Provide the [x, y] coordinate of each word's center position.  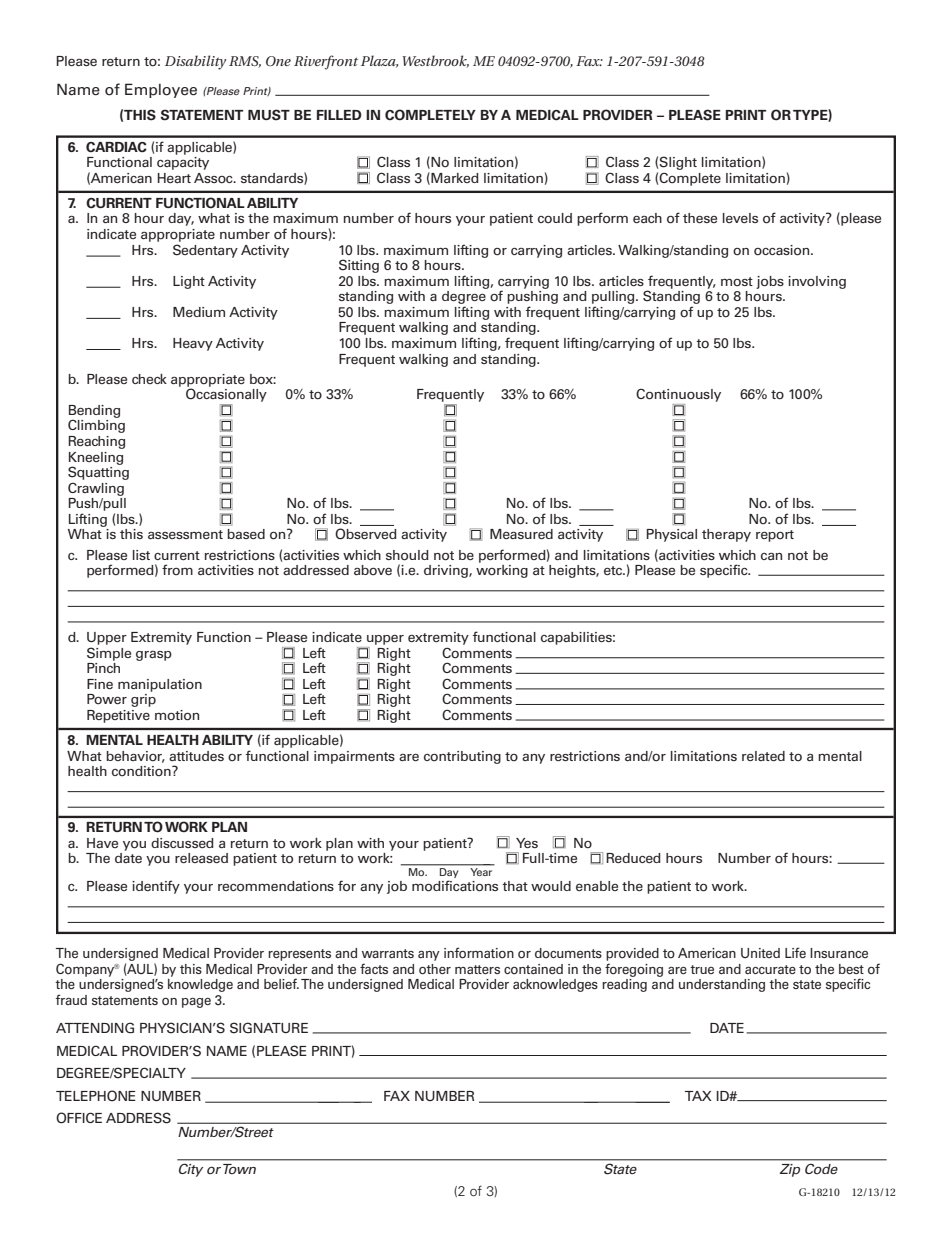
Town [239, 1169]
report [775, 536]
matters [477, 969]
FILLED [339, 115]
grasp [154, 656]
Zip [790, 1170]
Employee [161, 90]
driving [447, 571]
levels [740, 218]
